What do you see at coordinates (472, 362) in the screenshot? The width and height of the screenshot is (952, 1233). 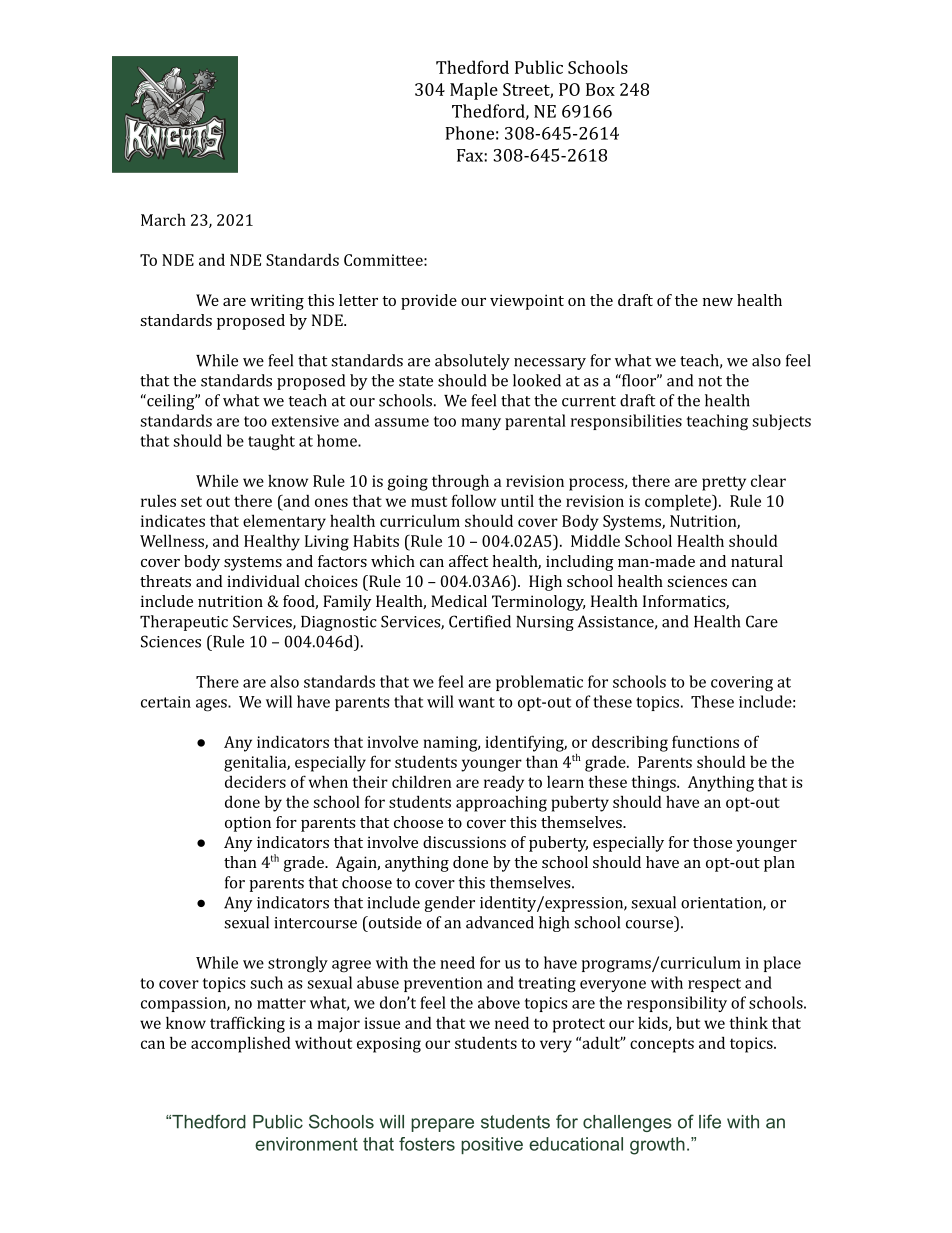 I see `absolutely` at bounding box center [472, 362].
